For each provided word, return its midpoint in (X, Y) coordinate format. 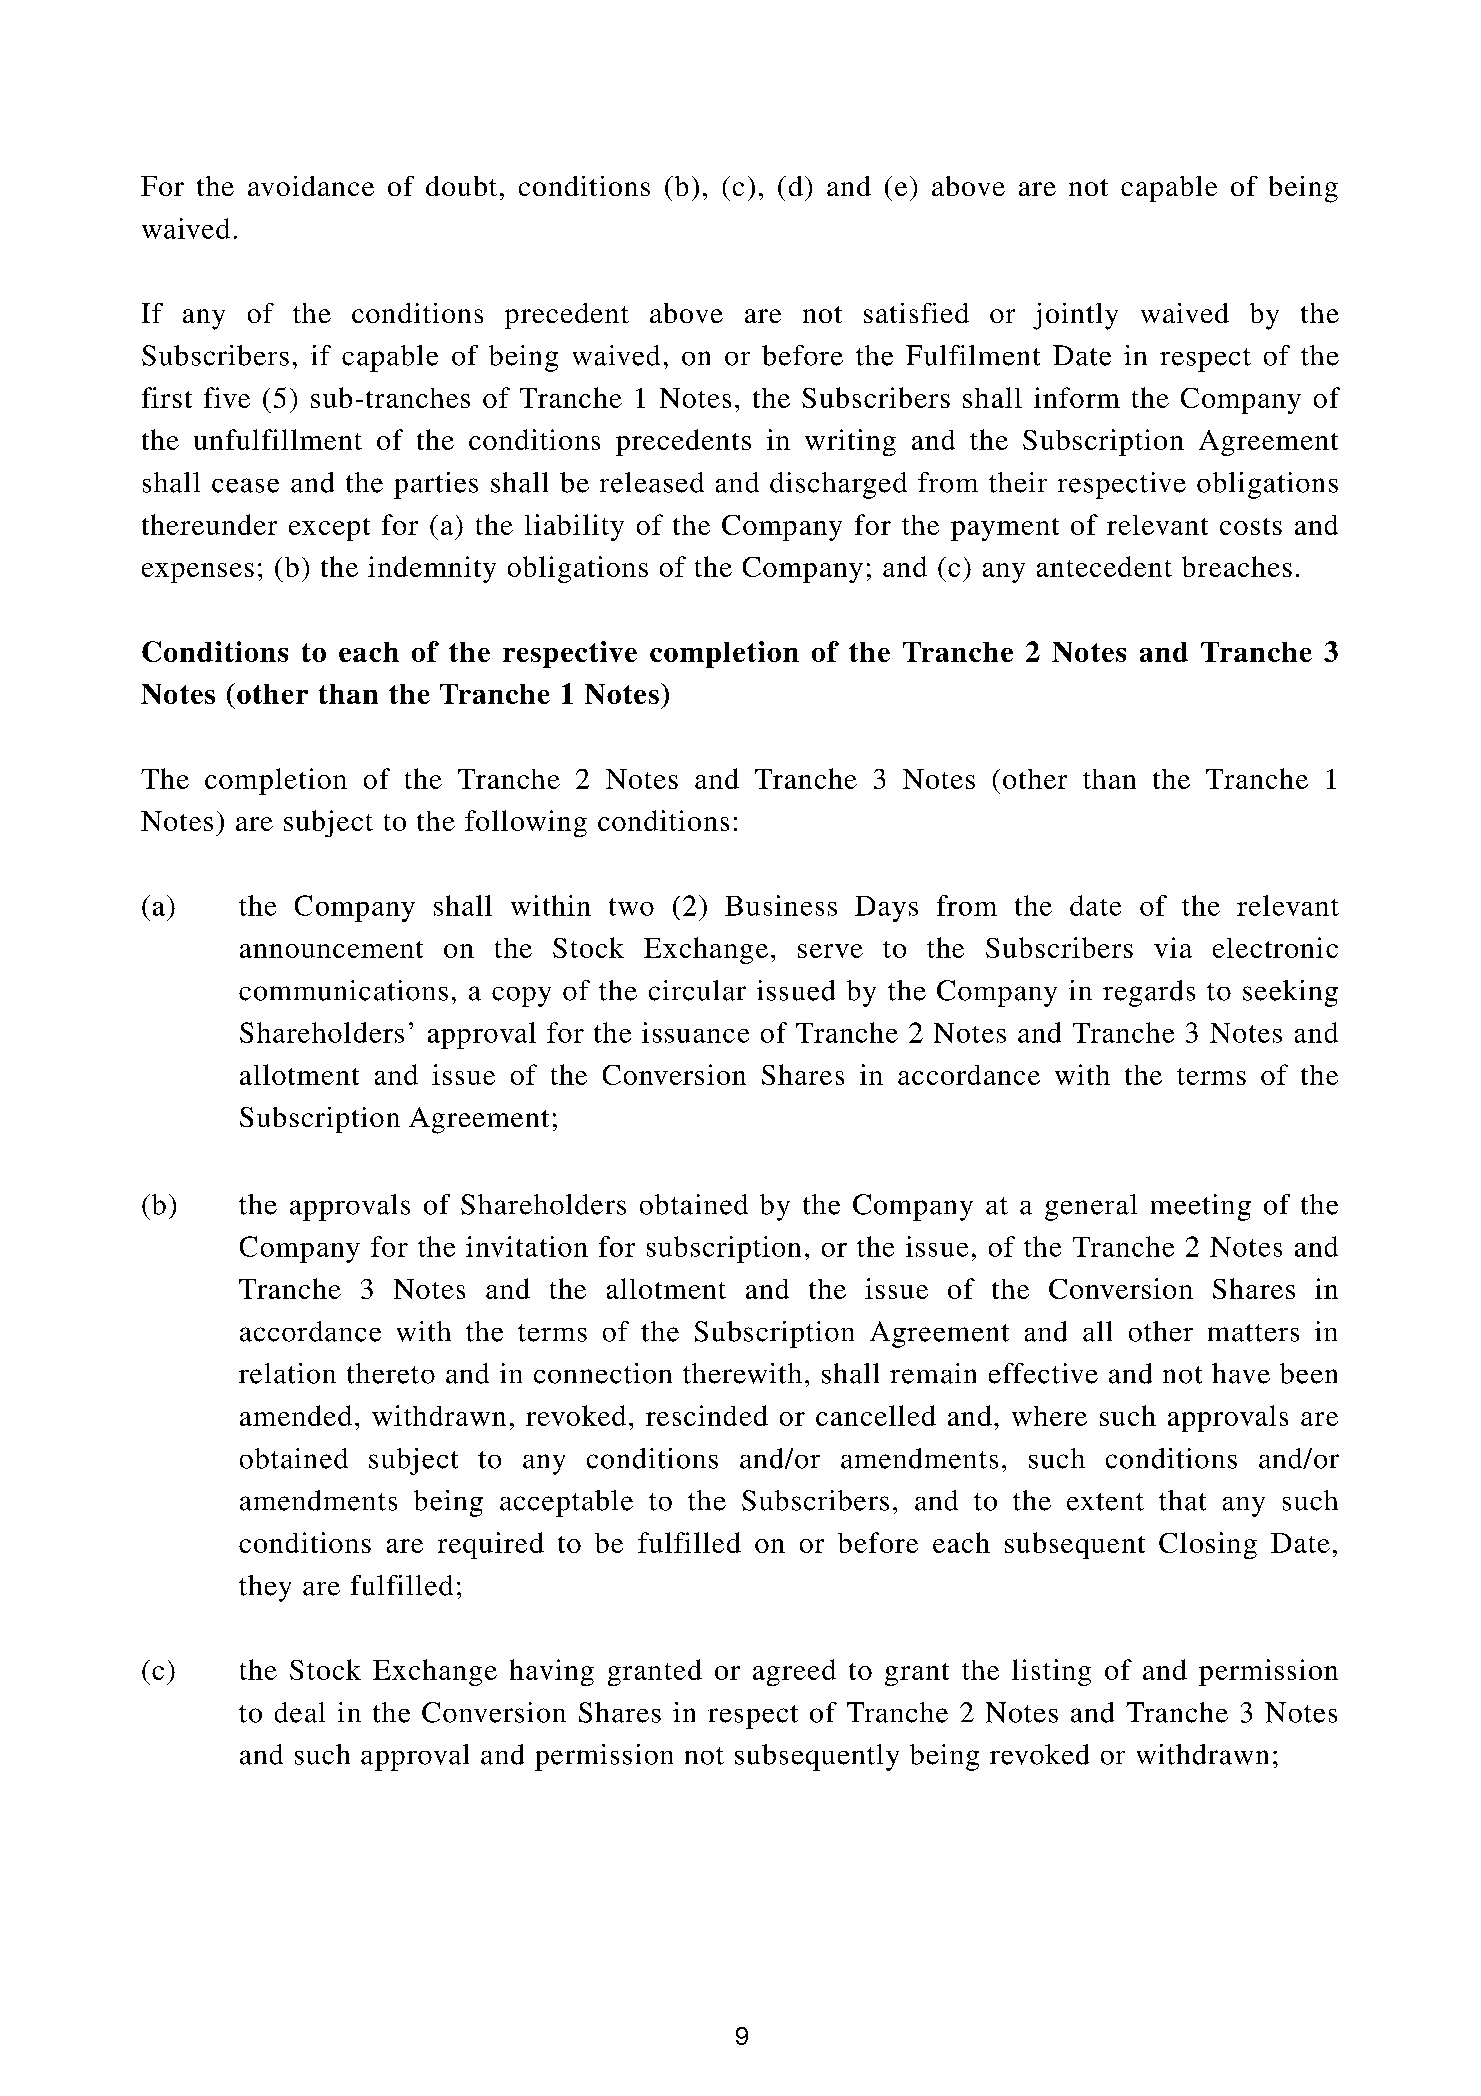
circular (697, 990)
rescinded (707, 1415)
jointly (1075, 316)
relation (287, 1373)
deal (300, 1712)
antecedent (1104, 566)
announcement (331, 949)
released (652, 482)
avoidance (311, 186)
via (1173, 947)
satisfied (916, 313)
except (329, 529)
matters (1253, 1333)
